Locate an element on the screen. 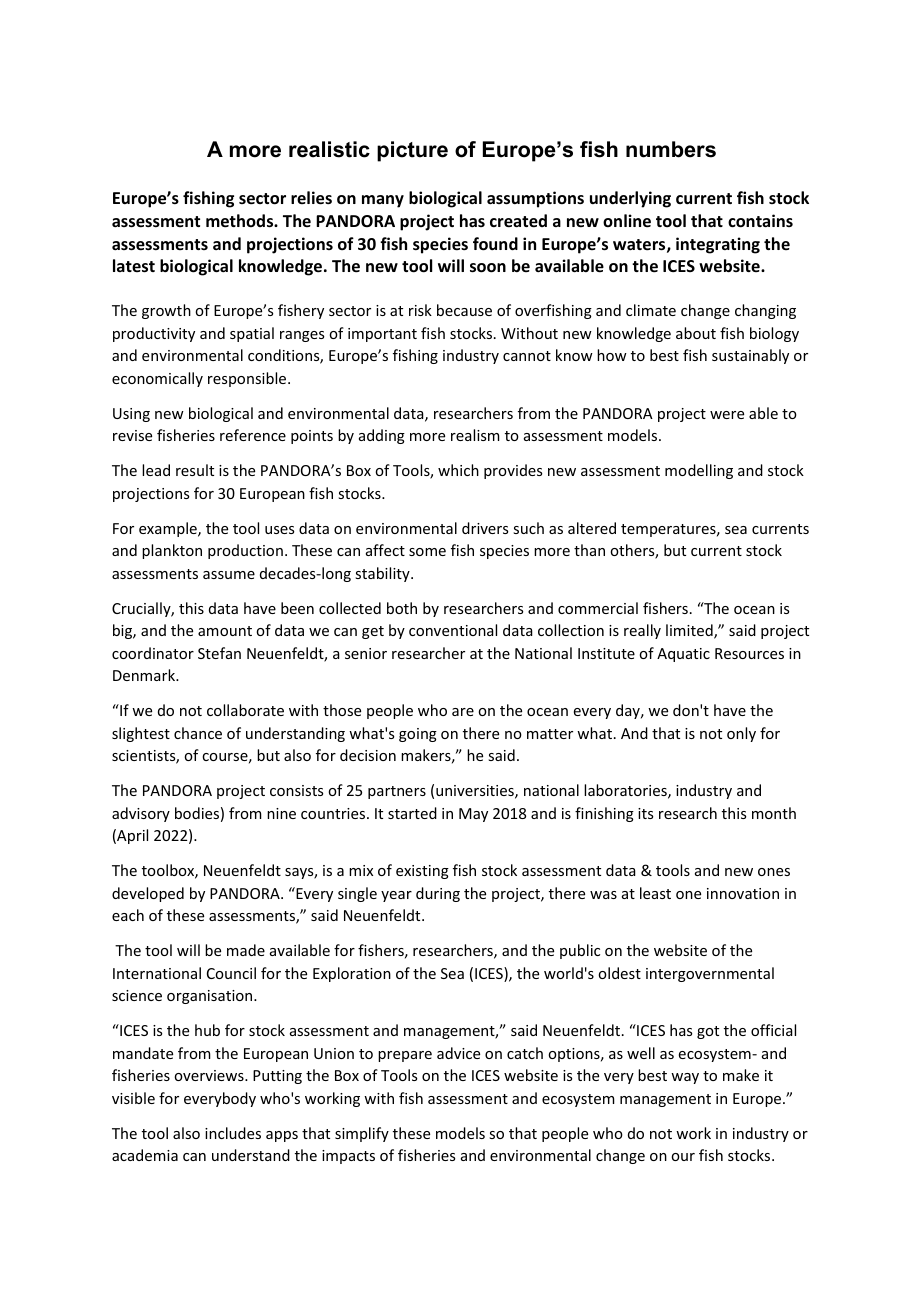 The image size is (924, 1308). relies is located at coordinates (311, 198).
